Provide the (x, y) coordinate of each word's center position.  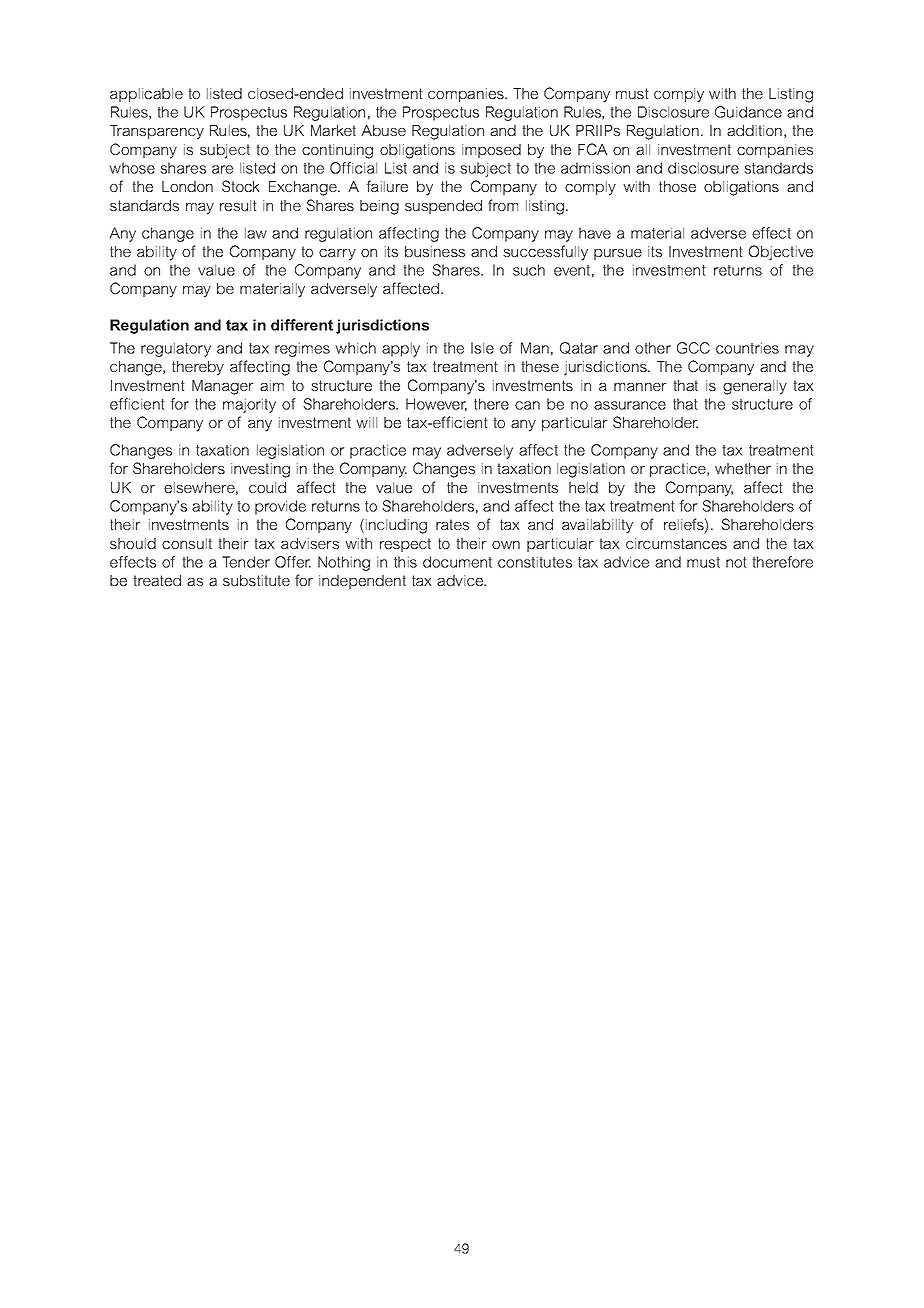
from (503, 205)
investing (260, 470)
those (677, 186)
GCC (693, 348)
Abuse (383, 130)
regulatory (176, 349)
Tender (246, 562)
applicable (146, 95)
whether (743, 468)
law (256, 233)
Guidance (748, 112)
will (366, 422)
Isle (482, 348)
